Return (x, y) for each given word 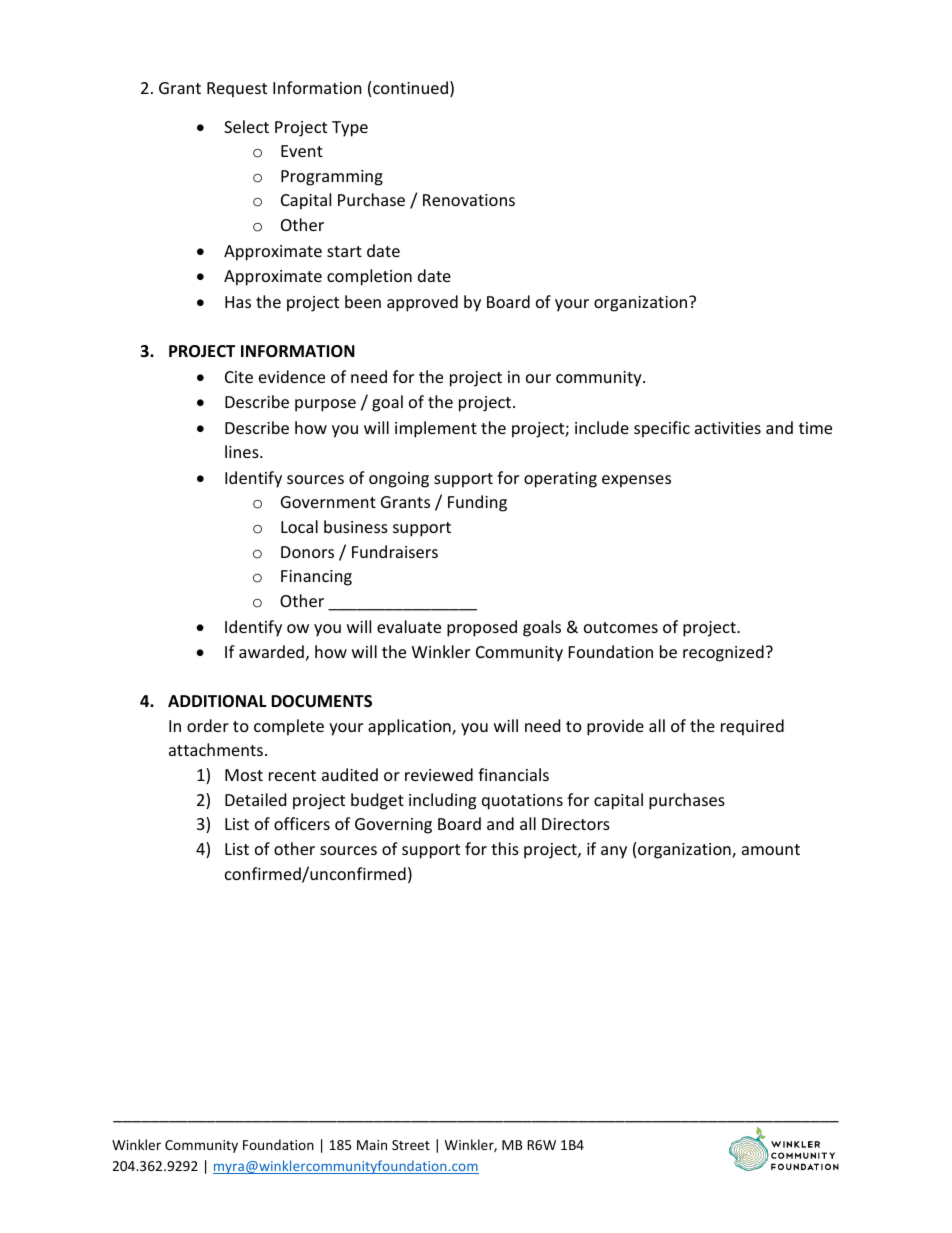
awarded (271, 651)
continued (410, 87)
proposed (482, 628)
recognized (723, 653)
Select (246, 126)
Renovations (469, 200)
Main (372, 1145)
